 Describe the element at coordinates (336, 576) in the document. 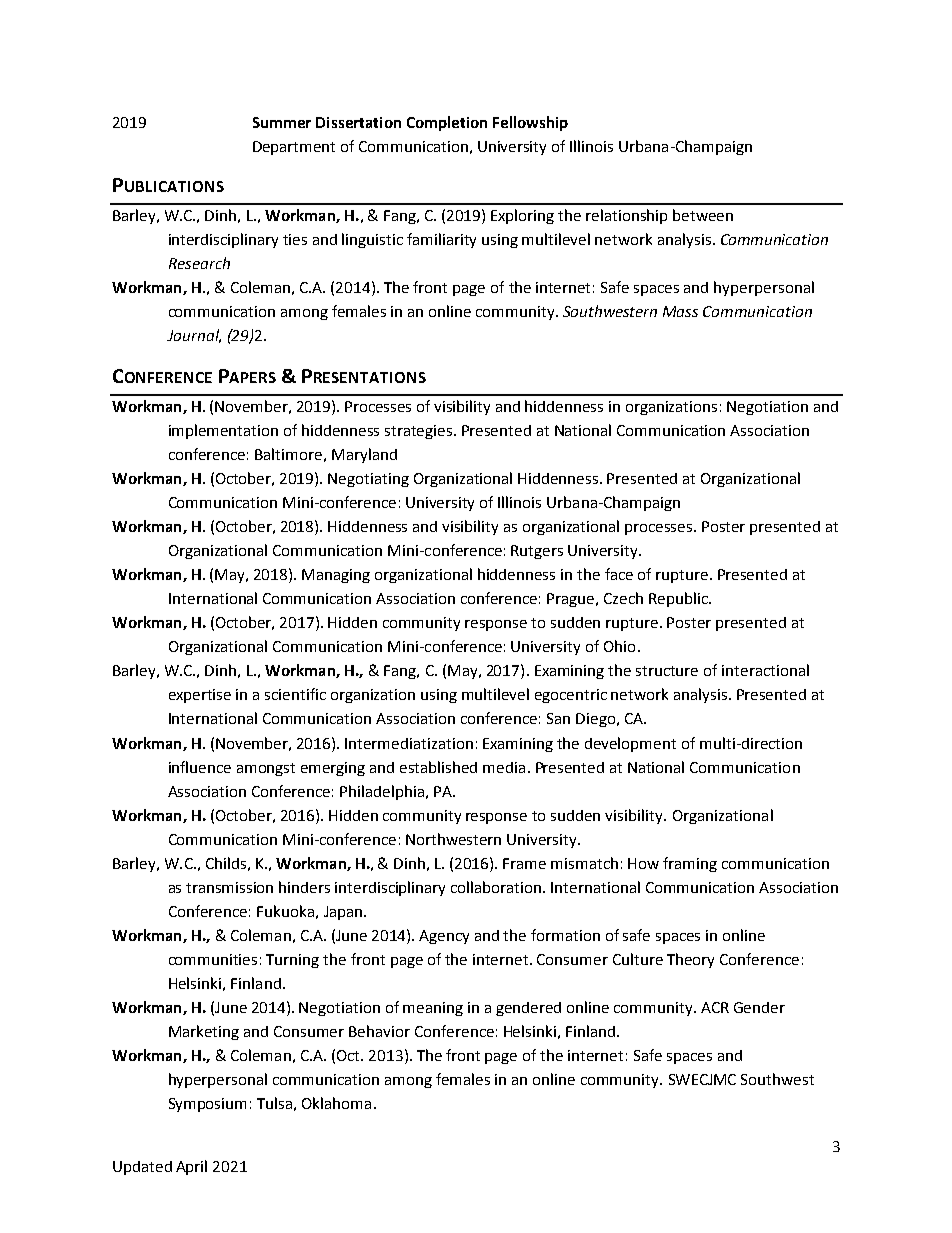

I see `Managing` at that location.
